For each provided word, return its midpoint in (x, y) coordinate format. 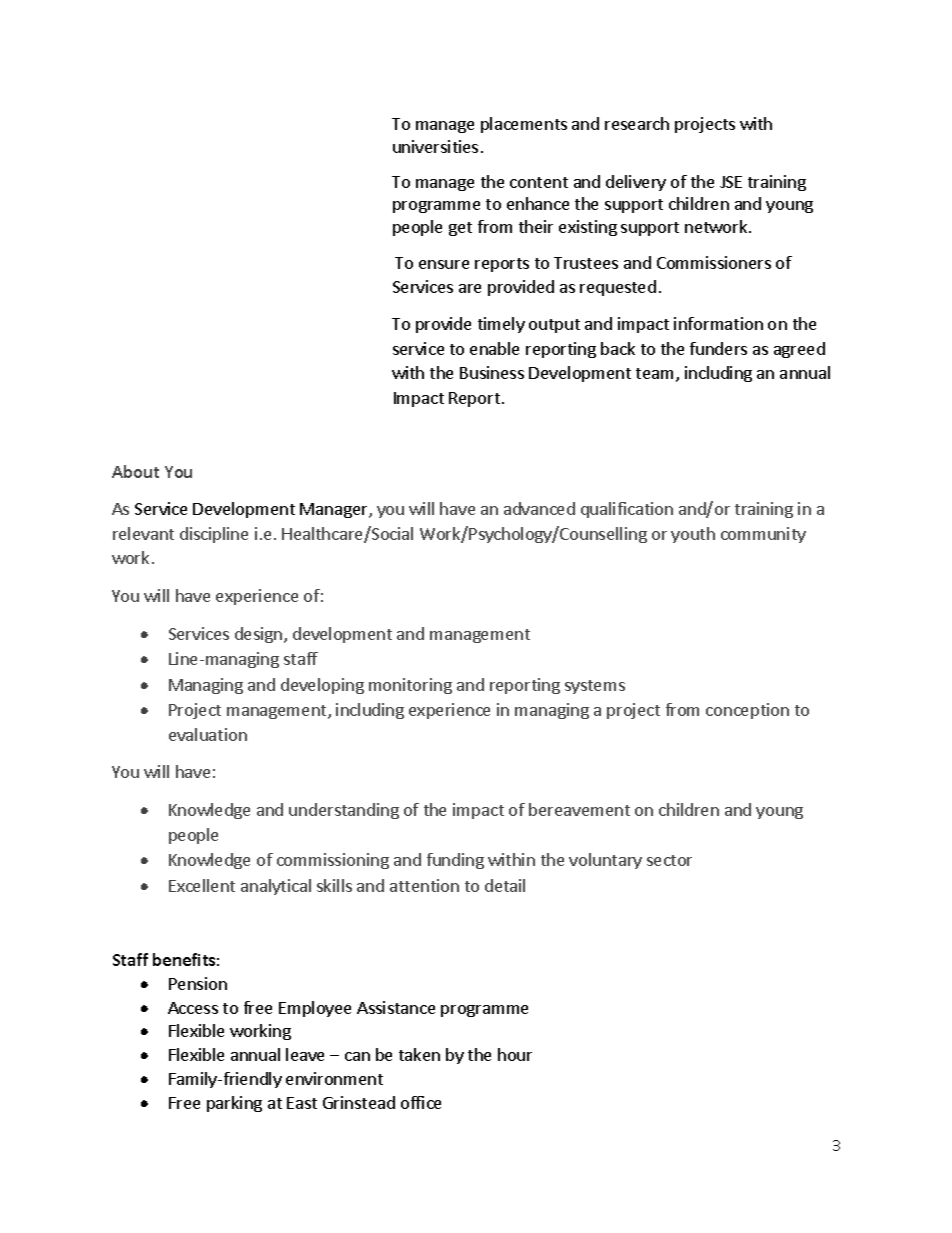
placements (524, 125)
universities (435, 146)
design (260, 635)
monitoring (410, 686)
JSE (731, 182)
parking (234, 1104)
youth (693, 535)
